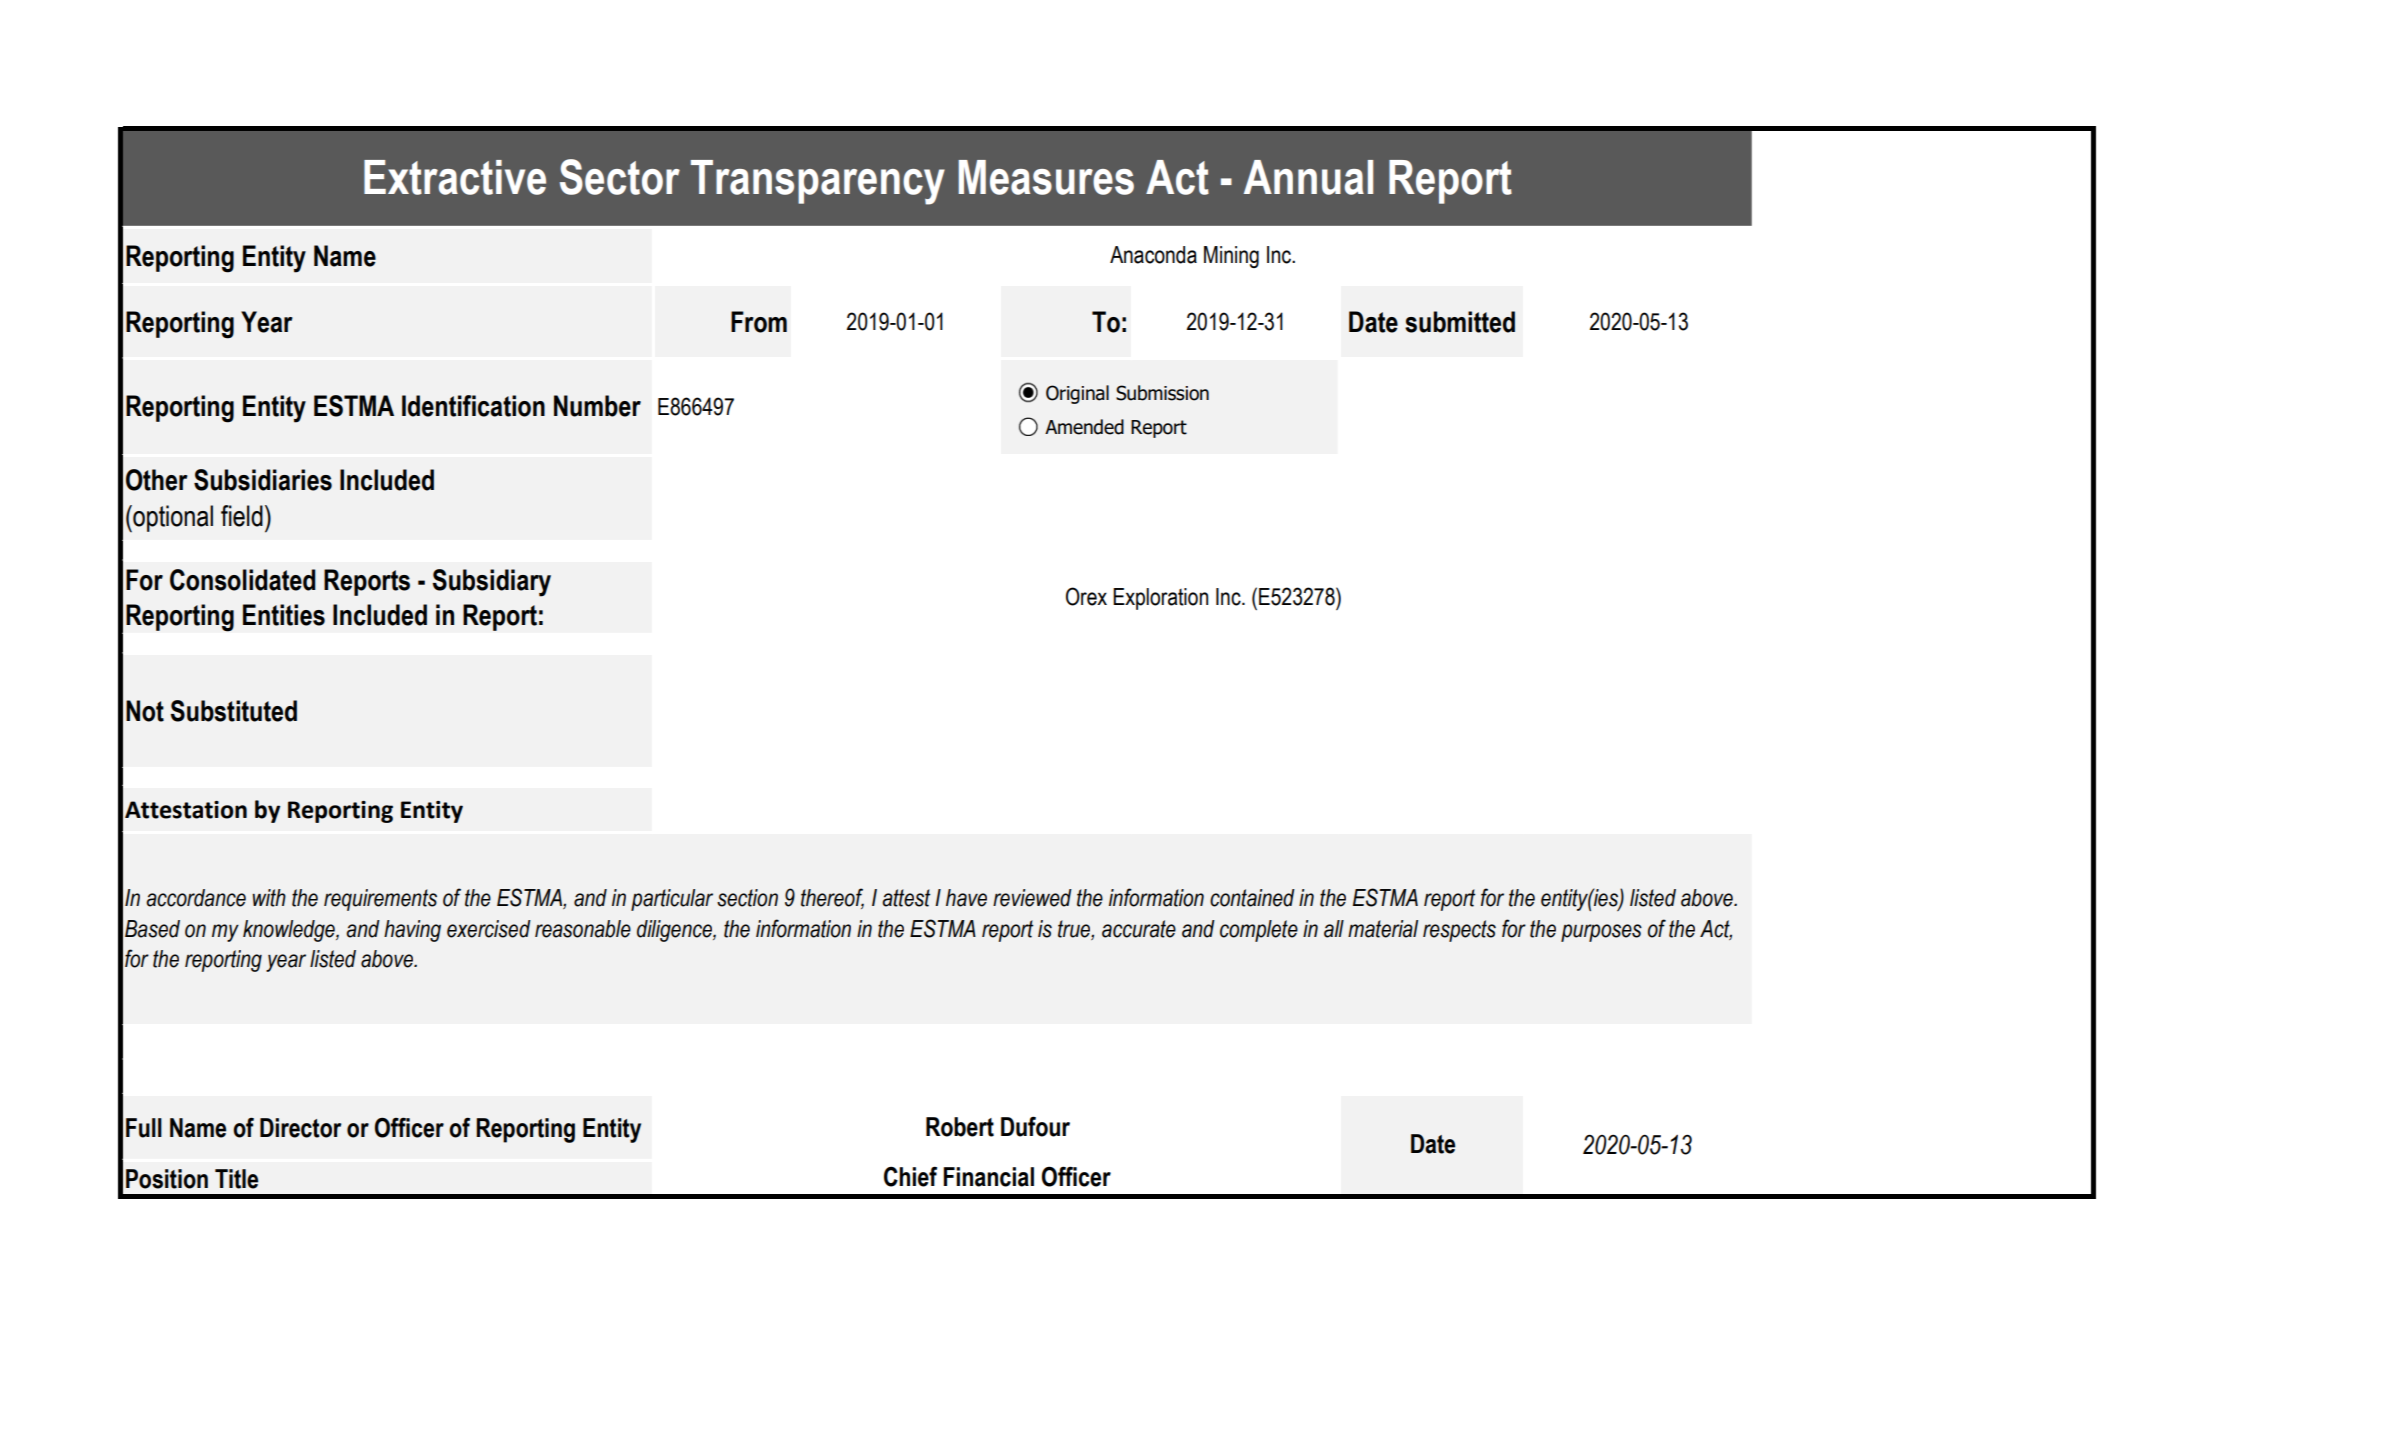 The height and width of the screenshot is (1449, 2387). Describe the element at coordinates (818, 182) in the screenshot. I see `Transparency` at that location.
